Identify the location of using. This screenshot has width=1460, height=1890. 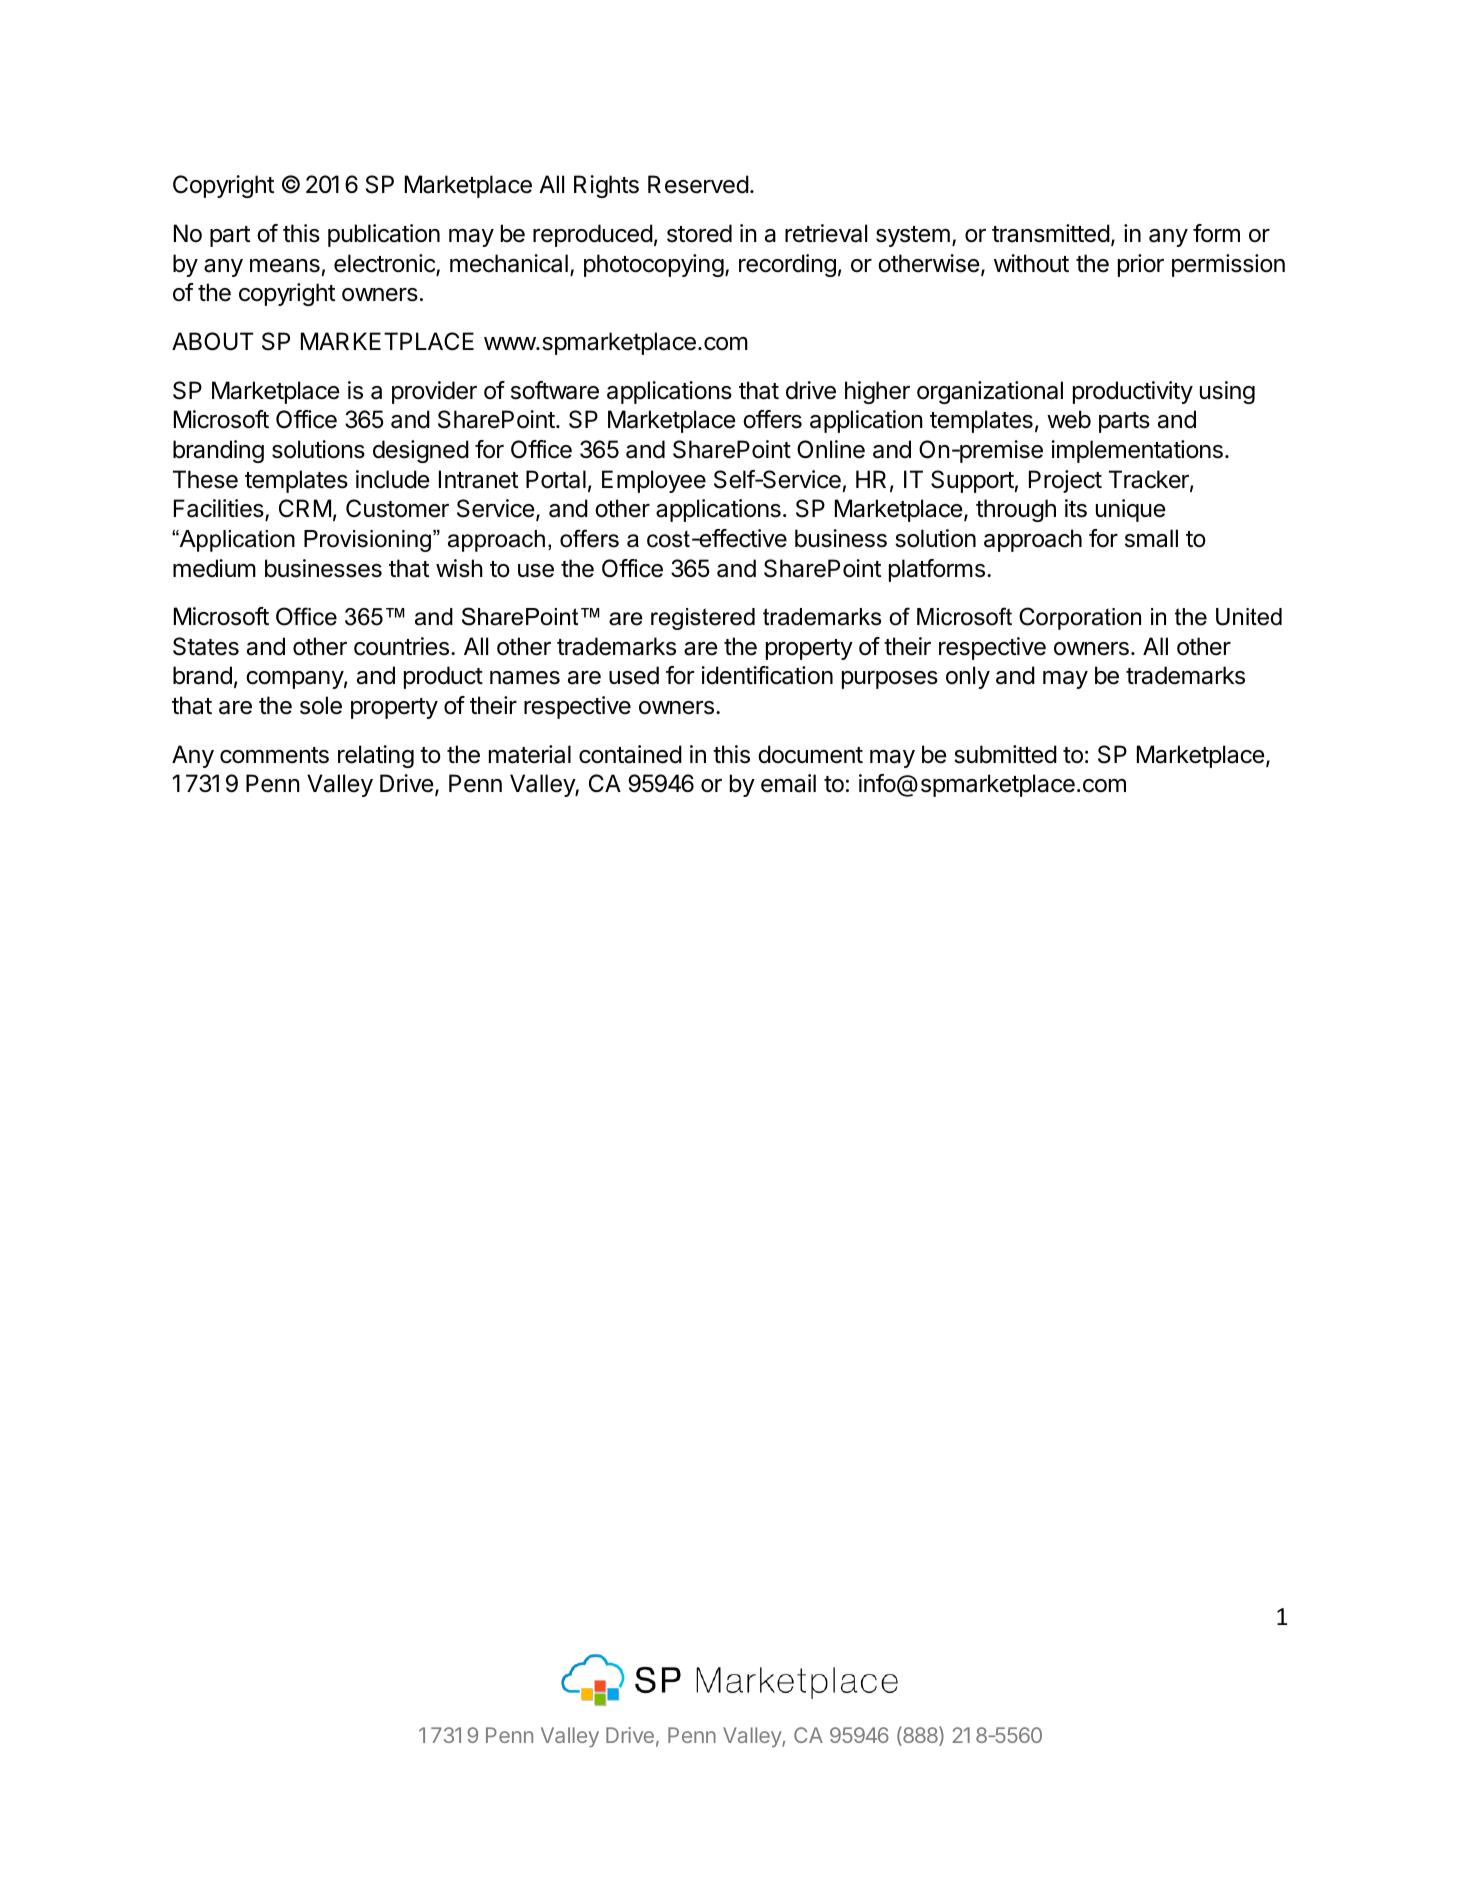
(1227, 392).
